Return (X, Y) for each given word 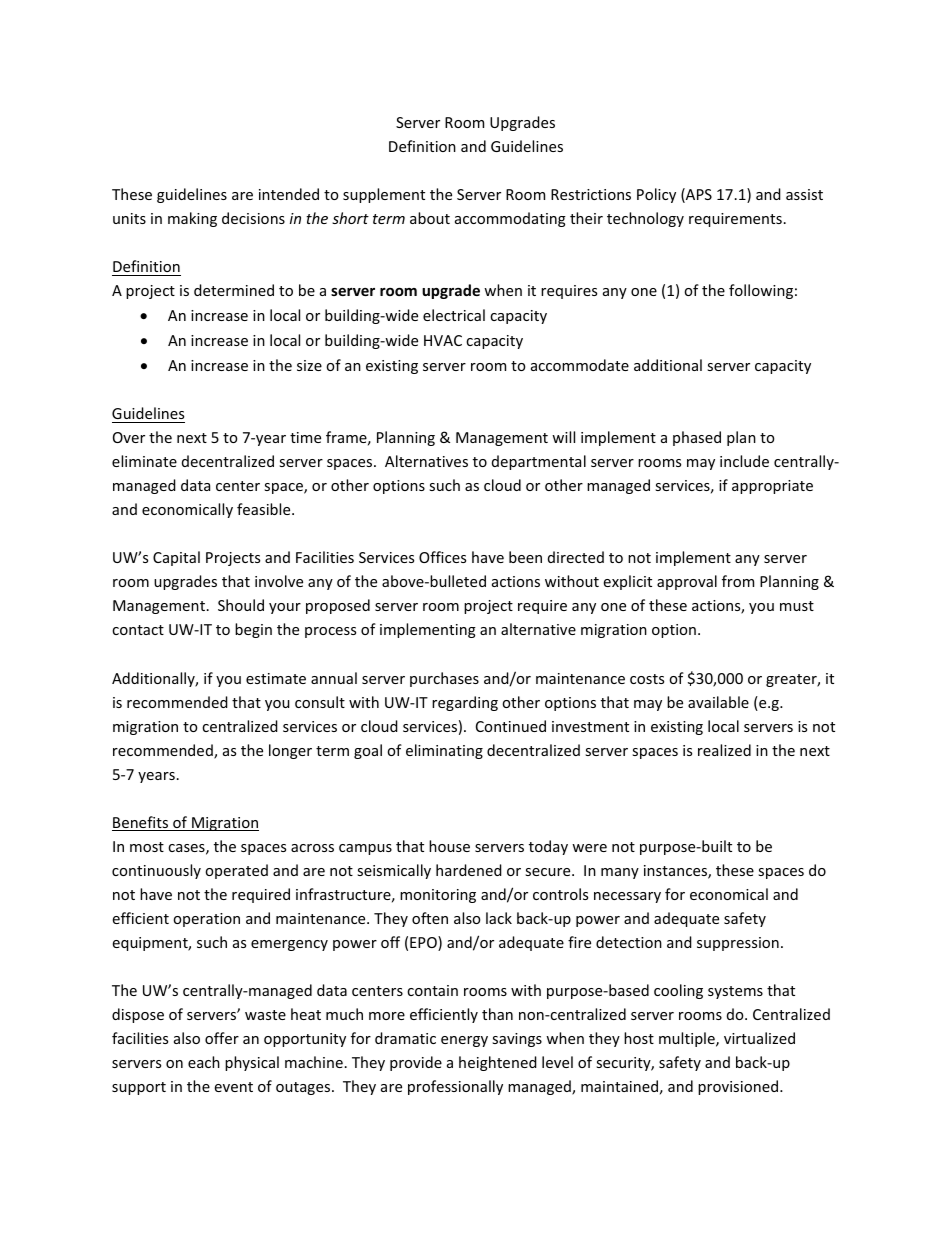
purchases (444, 679)
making (192, 219)
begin (253, 630)
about (430, 218)
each (204, 1062)
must (797, 606)
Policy (656, 195)
